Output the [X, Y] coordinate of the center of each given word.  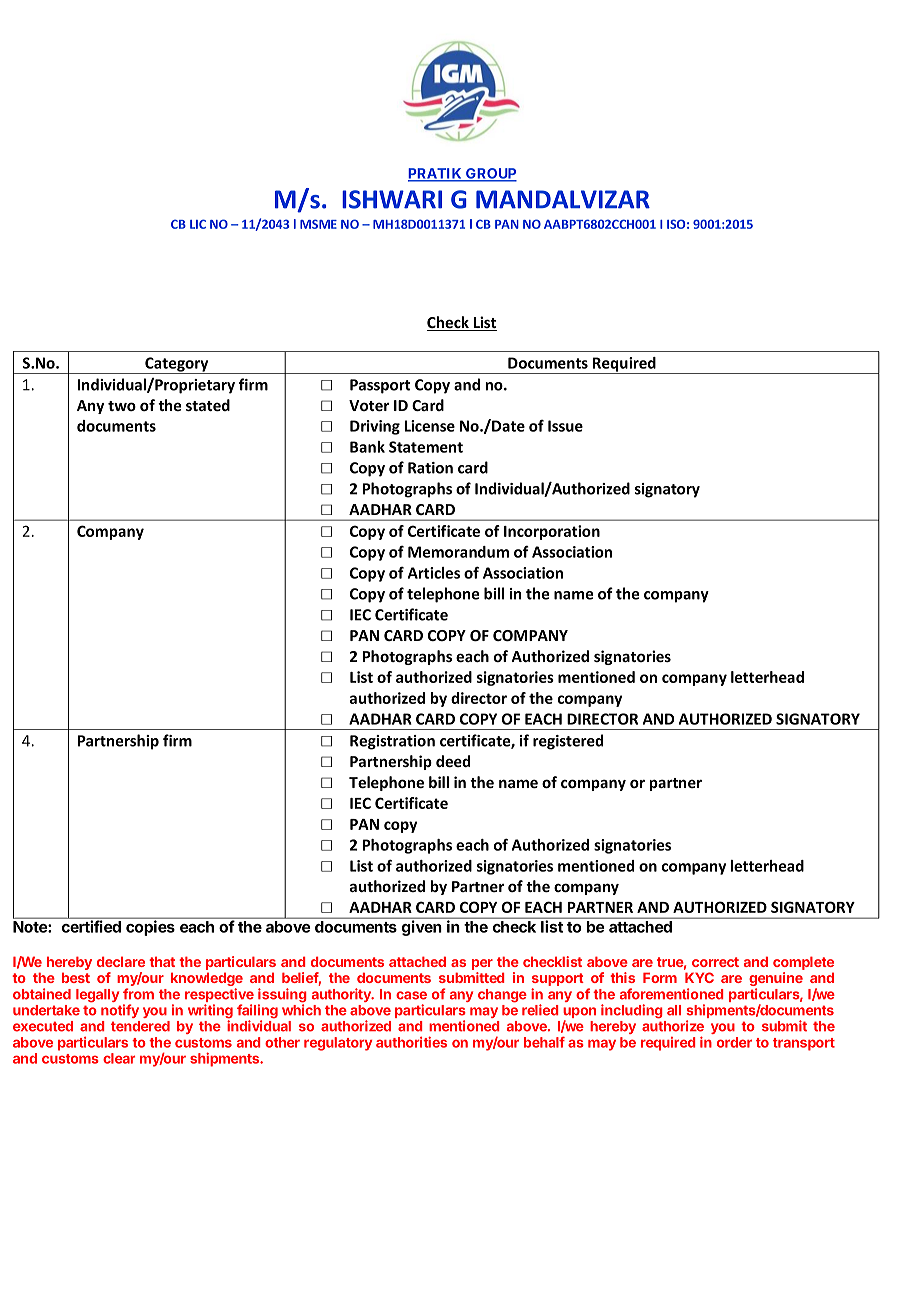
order [734, 1042]
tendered [140, 1026]
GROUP [490, 174]
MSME [318, 224]
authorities [411, 1042]
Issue [565, 426]
